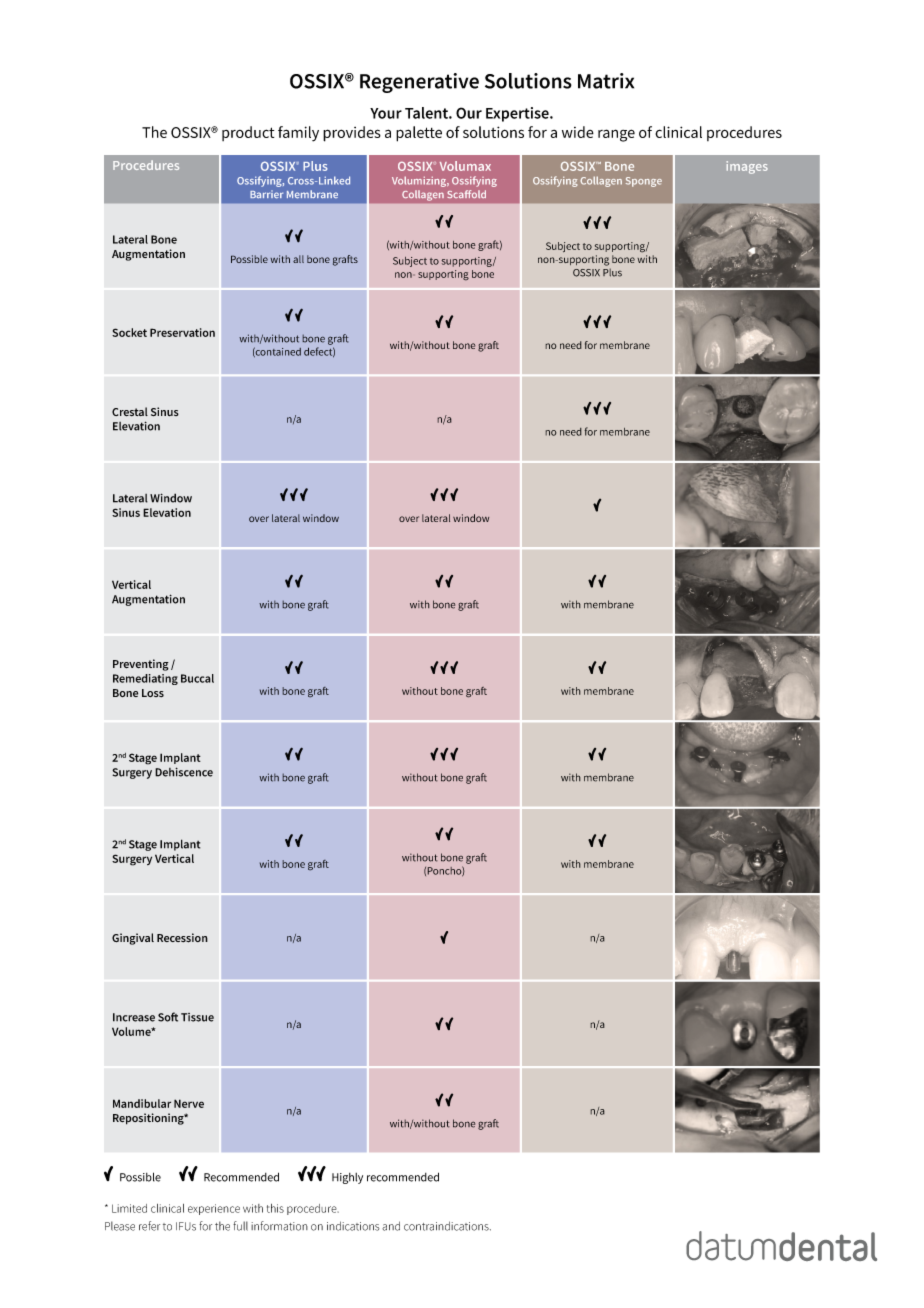  Describe the element at coordinates (248, 133) in the image. I see `product` at that location.
